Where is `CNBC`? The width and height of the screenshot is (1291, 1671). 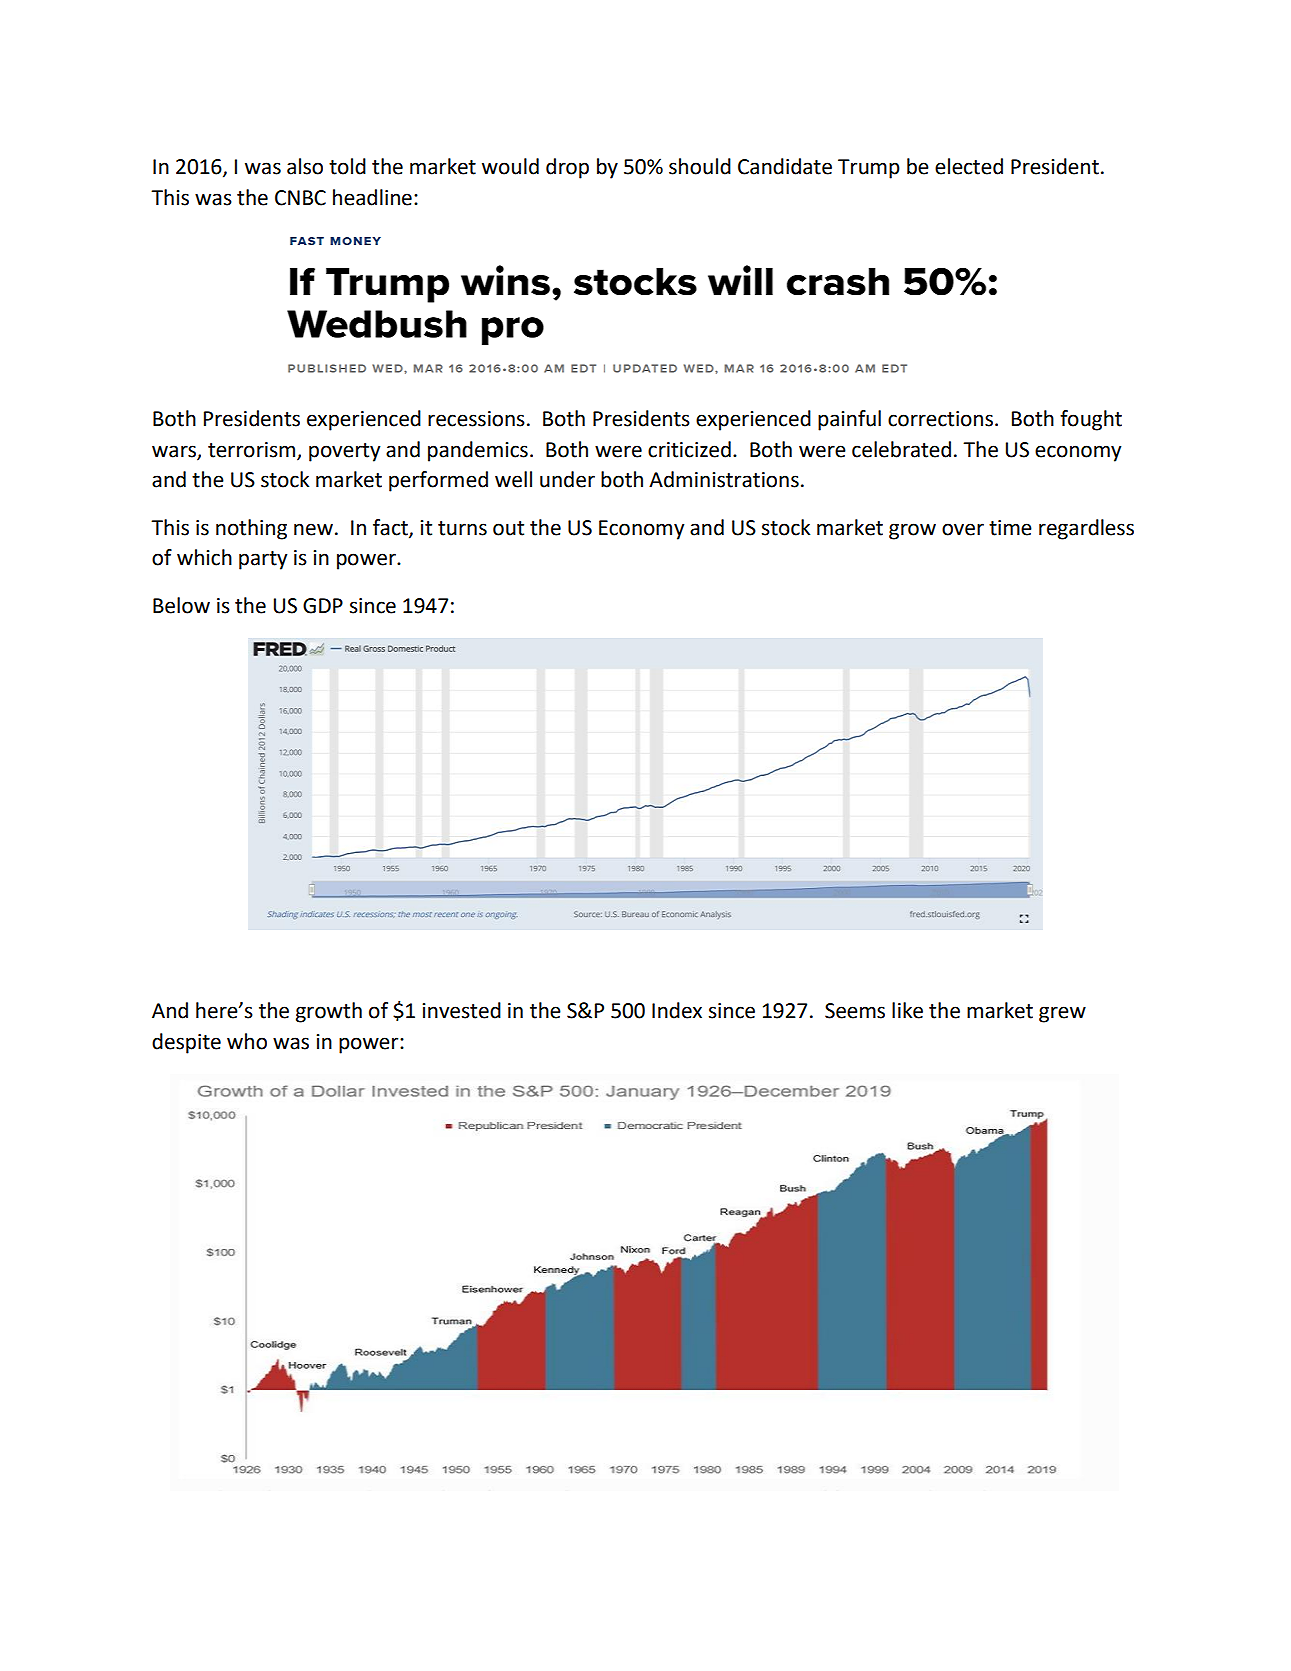
CNBC is located at coordinates (300, 198).
